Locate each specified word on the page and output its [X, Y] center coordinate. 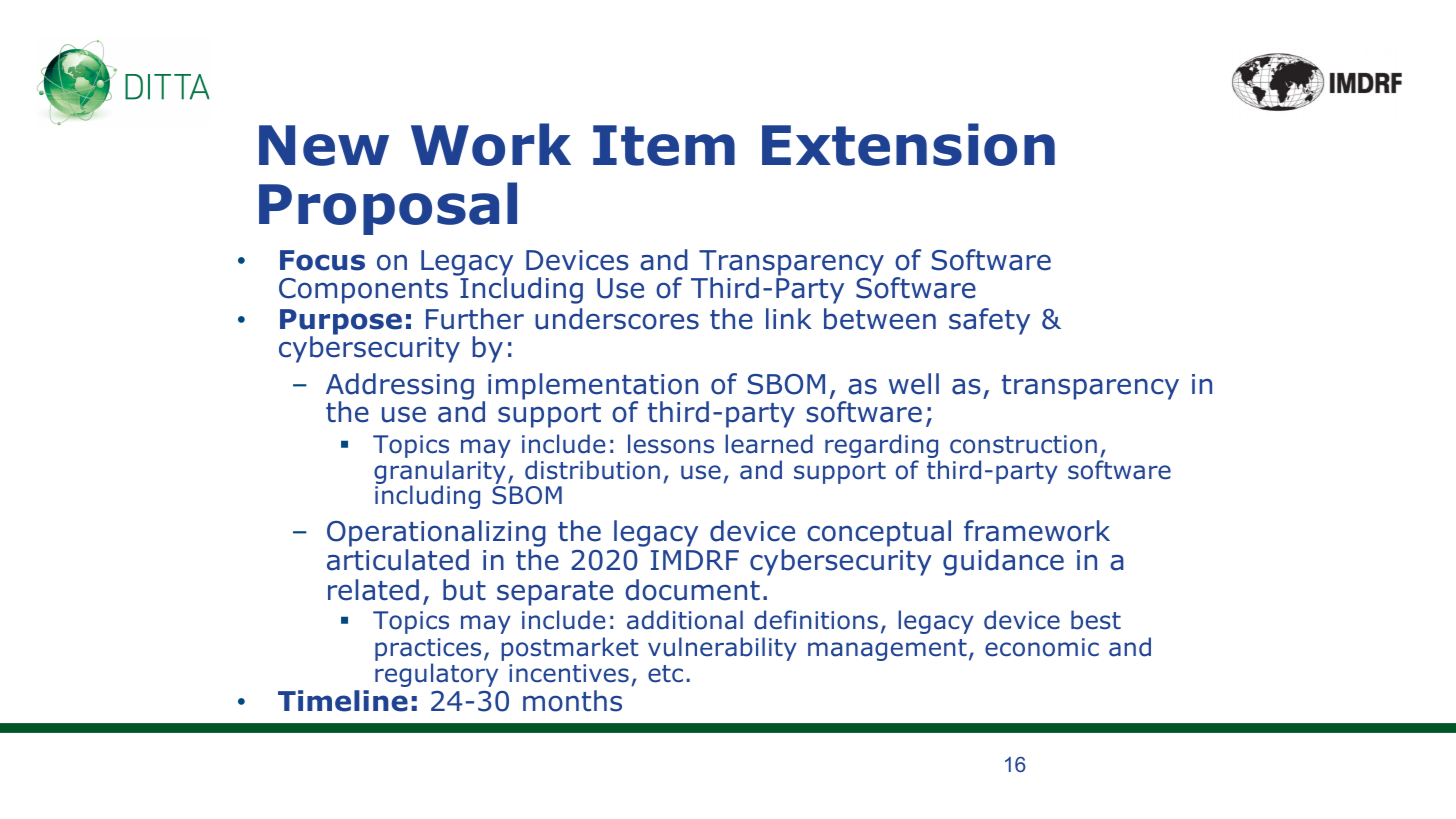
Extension [908, 144]
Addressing [400, 387]
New [324, 145]
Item [664, 145]
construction [1023, 444]
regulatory [436, 675]
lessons [671, 444]
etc [665, 674]
